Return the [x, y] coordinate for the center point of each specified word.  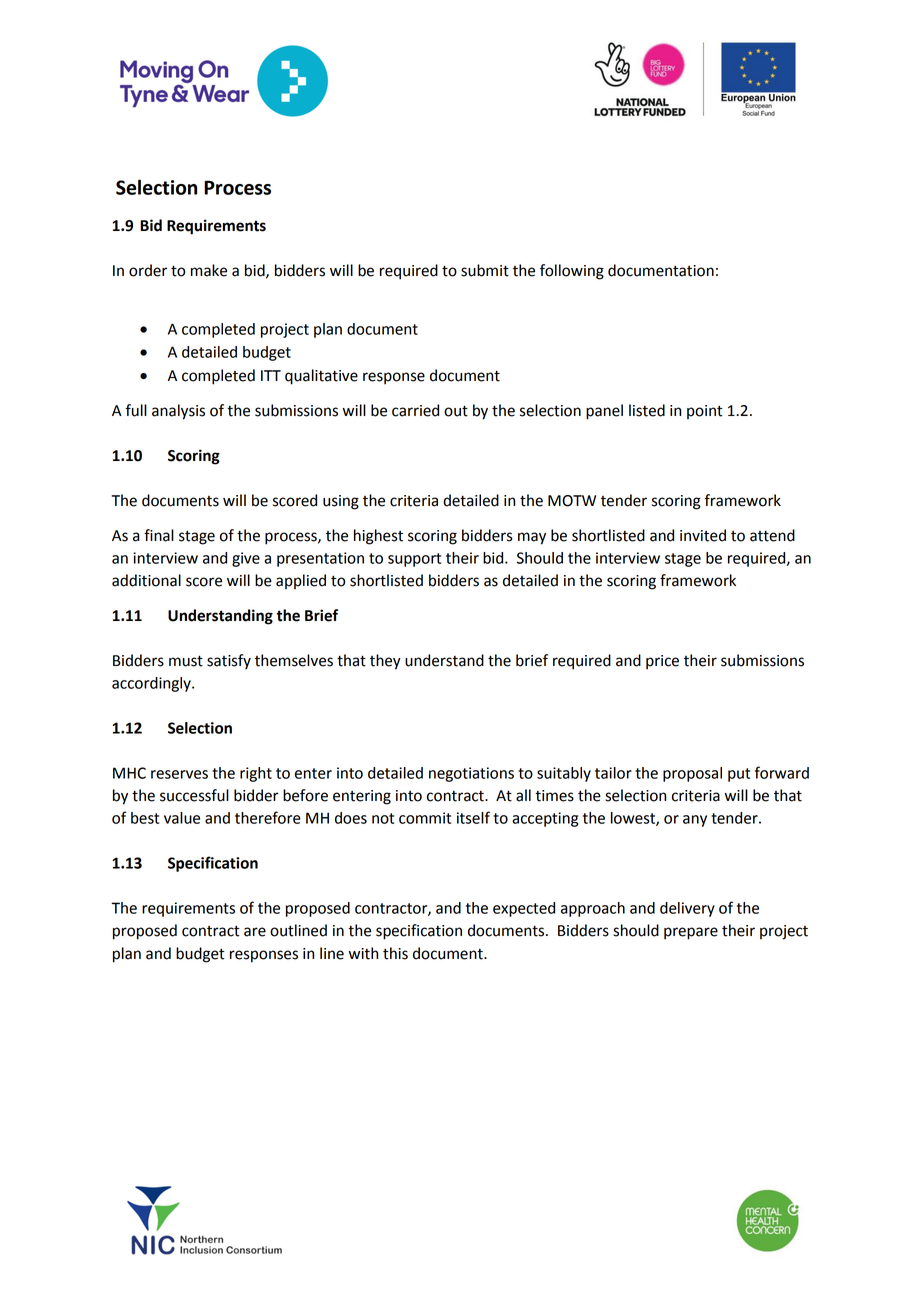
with [363, 953]
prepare [691, 933]
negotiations [471, 774]
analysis [178, 412]
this [395, 953]
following [572, 272]
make [209, 270]
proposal [692, 774]
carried [415, 410]
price [662, 662]
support [414, 560]
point [705, 412]
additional [146, 580]
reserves [179, 774]
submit [485, 270]
